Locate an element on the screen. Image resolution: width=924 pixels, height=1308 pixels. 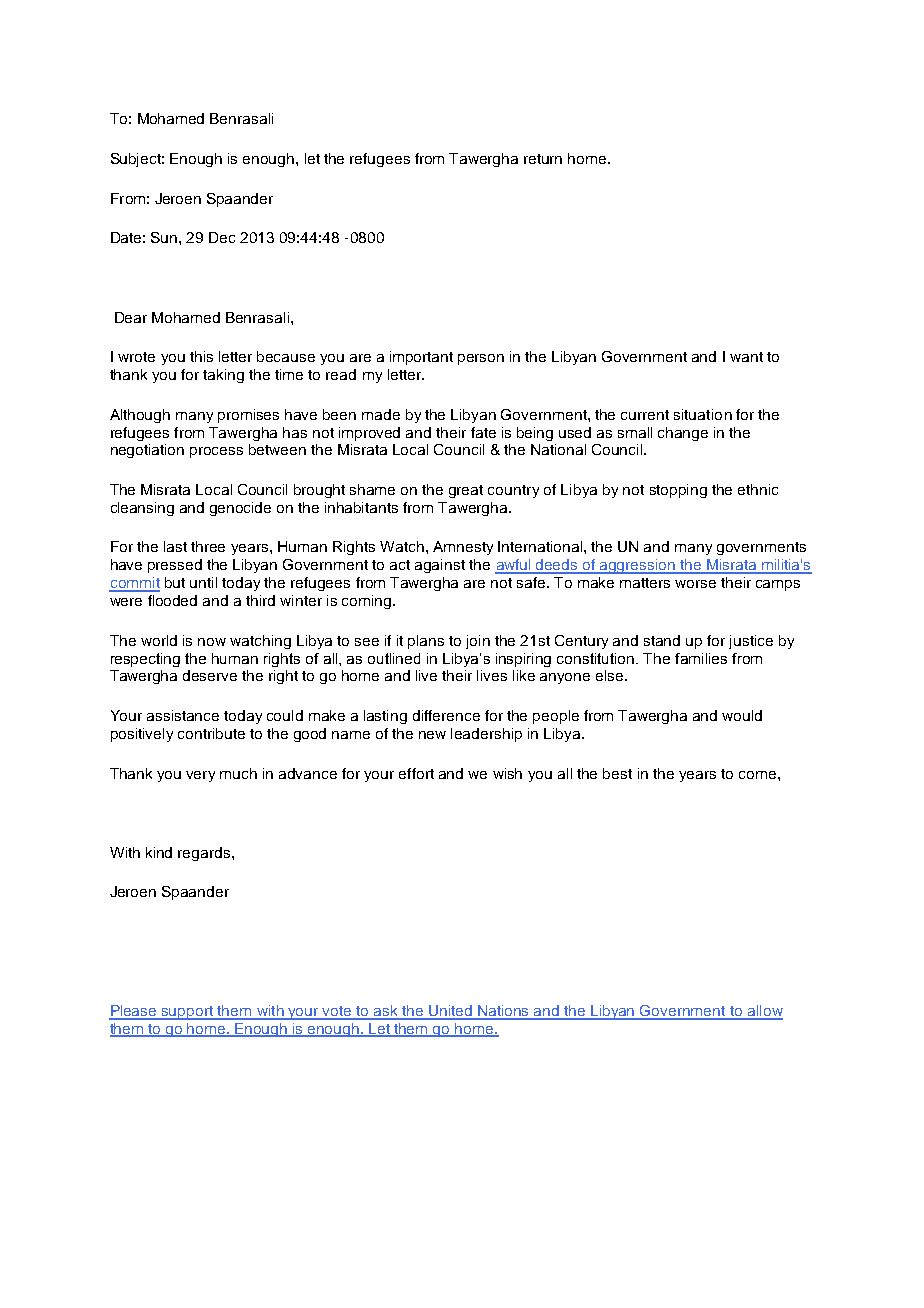
allow is located at coordinates (764, 1012).
